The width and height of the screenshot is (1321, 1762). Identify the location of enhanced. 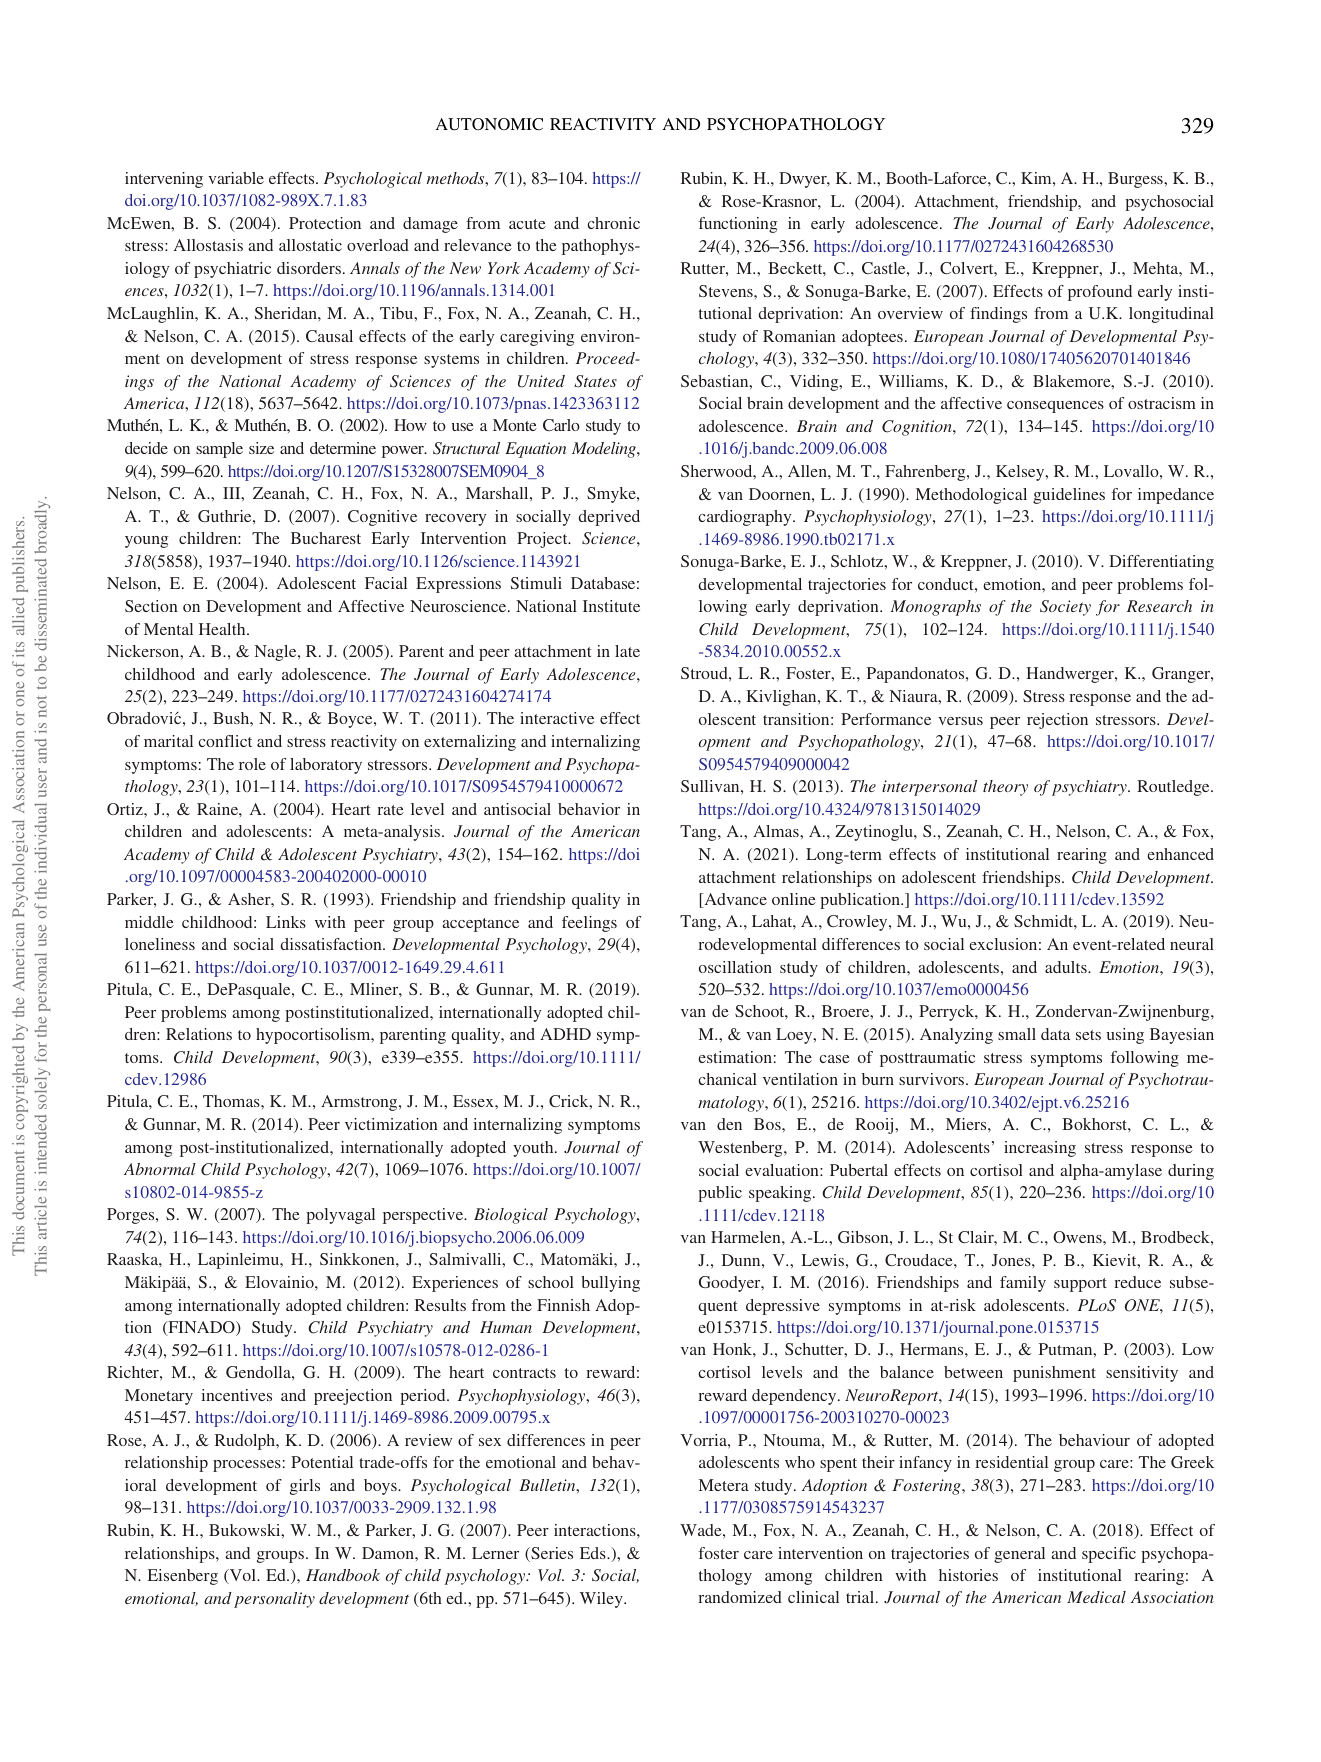
(1180, 854).
